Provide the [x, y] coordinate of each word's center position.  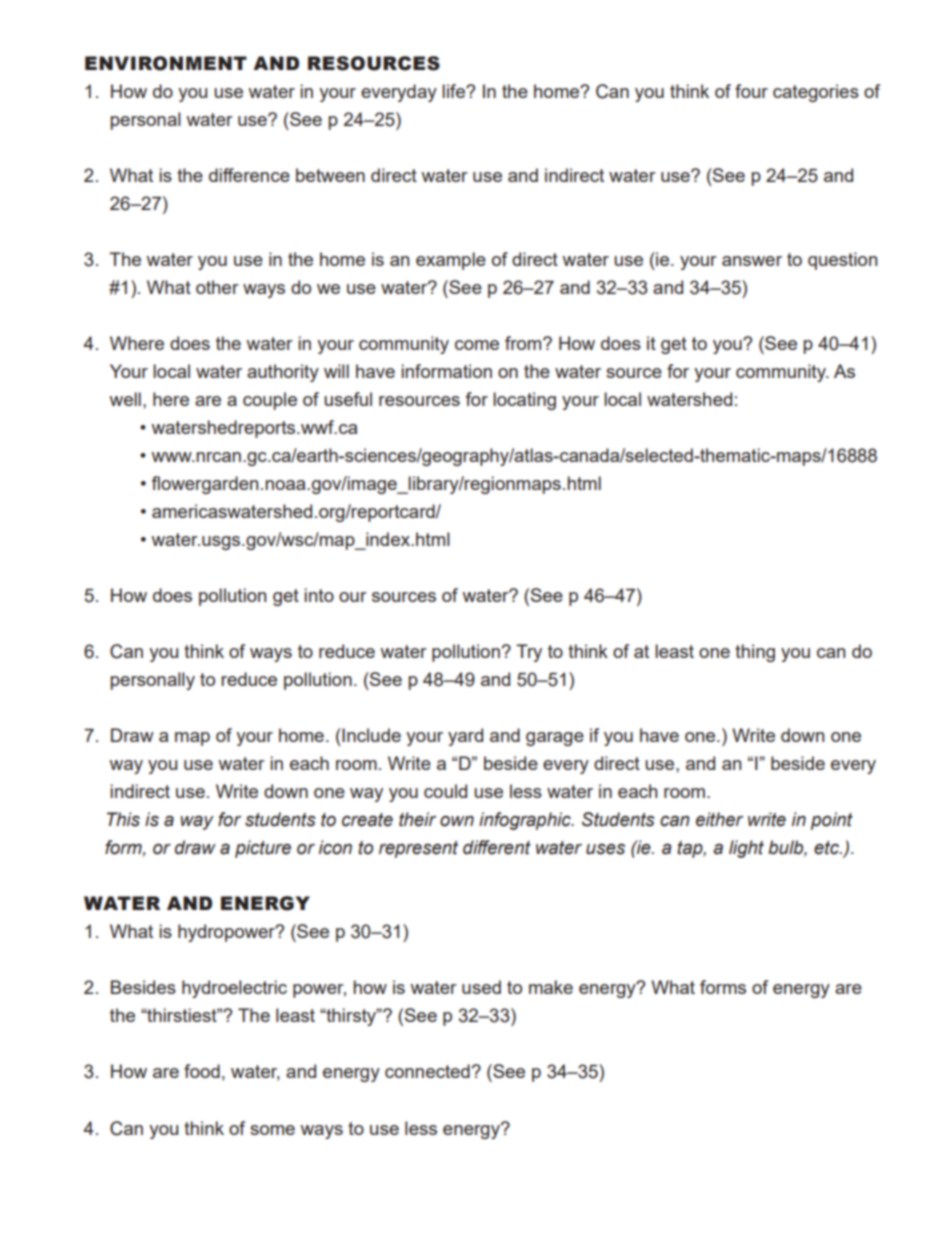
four [751, 91]
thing [755, 653]
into [319, 595]
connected [427, 1071]
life [454, 91]
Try [529, 653]
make [551, 987]
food [202, 1071]
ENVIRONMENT [166, 63]
